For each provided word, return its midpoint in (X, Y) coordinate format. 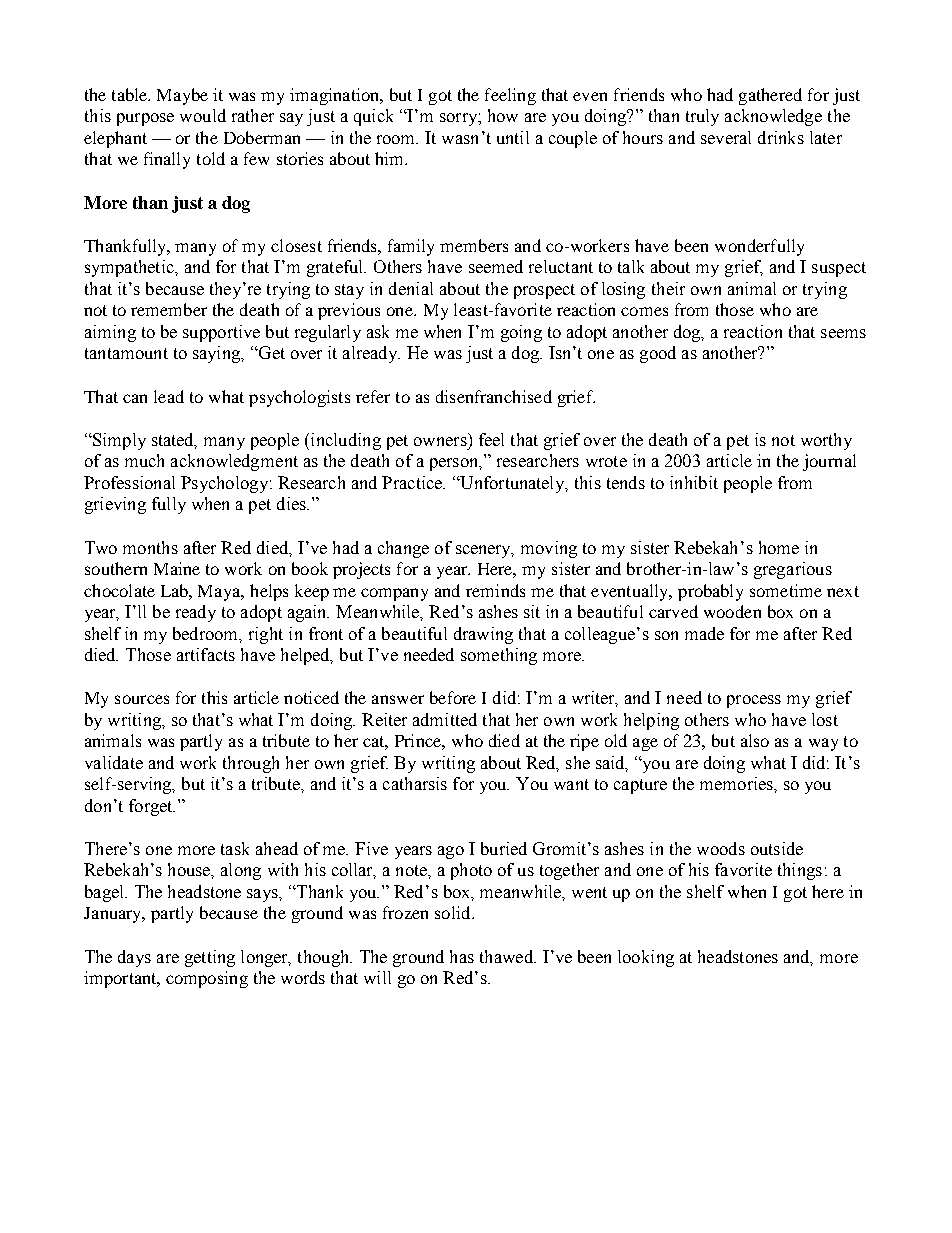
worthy (826, 441)
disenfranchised (494, 396)
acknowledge (773, 117)
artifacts (206, 654)
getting (210, 958)
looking (646, 958)
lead (169, 396)
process (754, 701)
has (462, 956)
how (503, 115)
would (203, 115)
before (453, 697)
